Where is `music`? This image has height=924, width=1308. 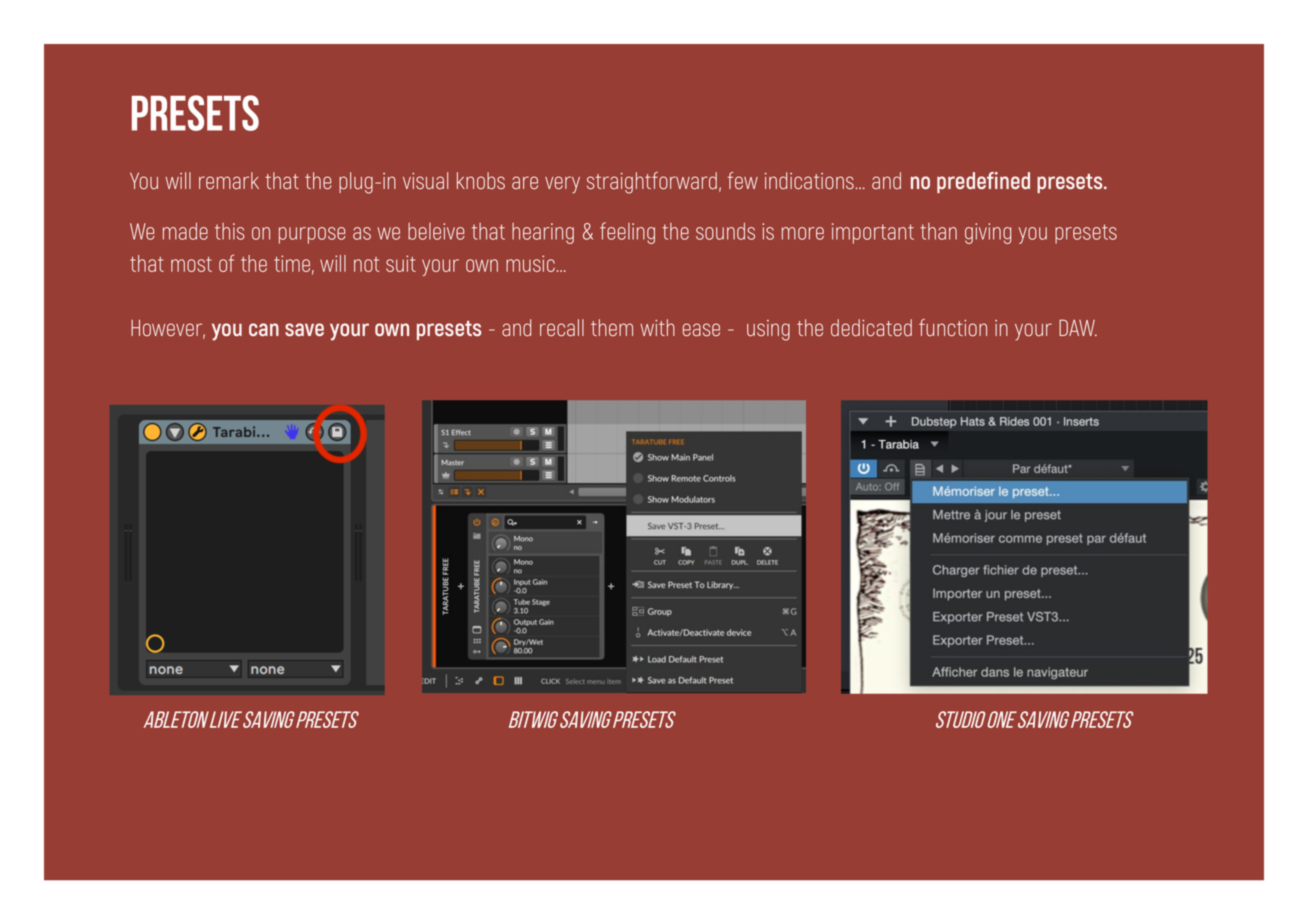
music is located at coordinates (530, 263).
